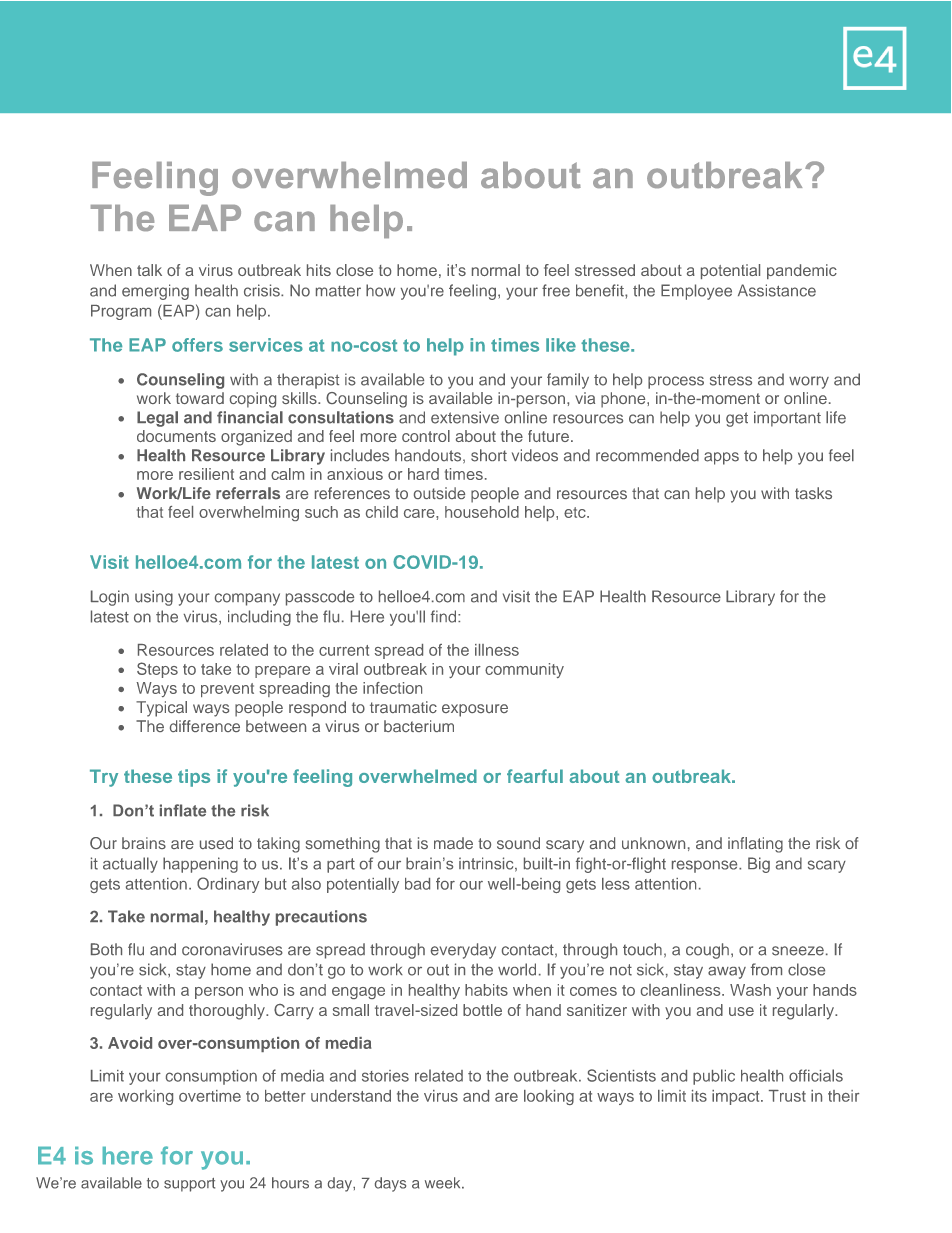 The image size is (952, 1233). I want to click on emerging, so click(155, 292).
